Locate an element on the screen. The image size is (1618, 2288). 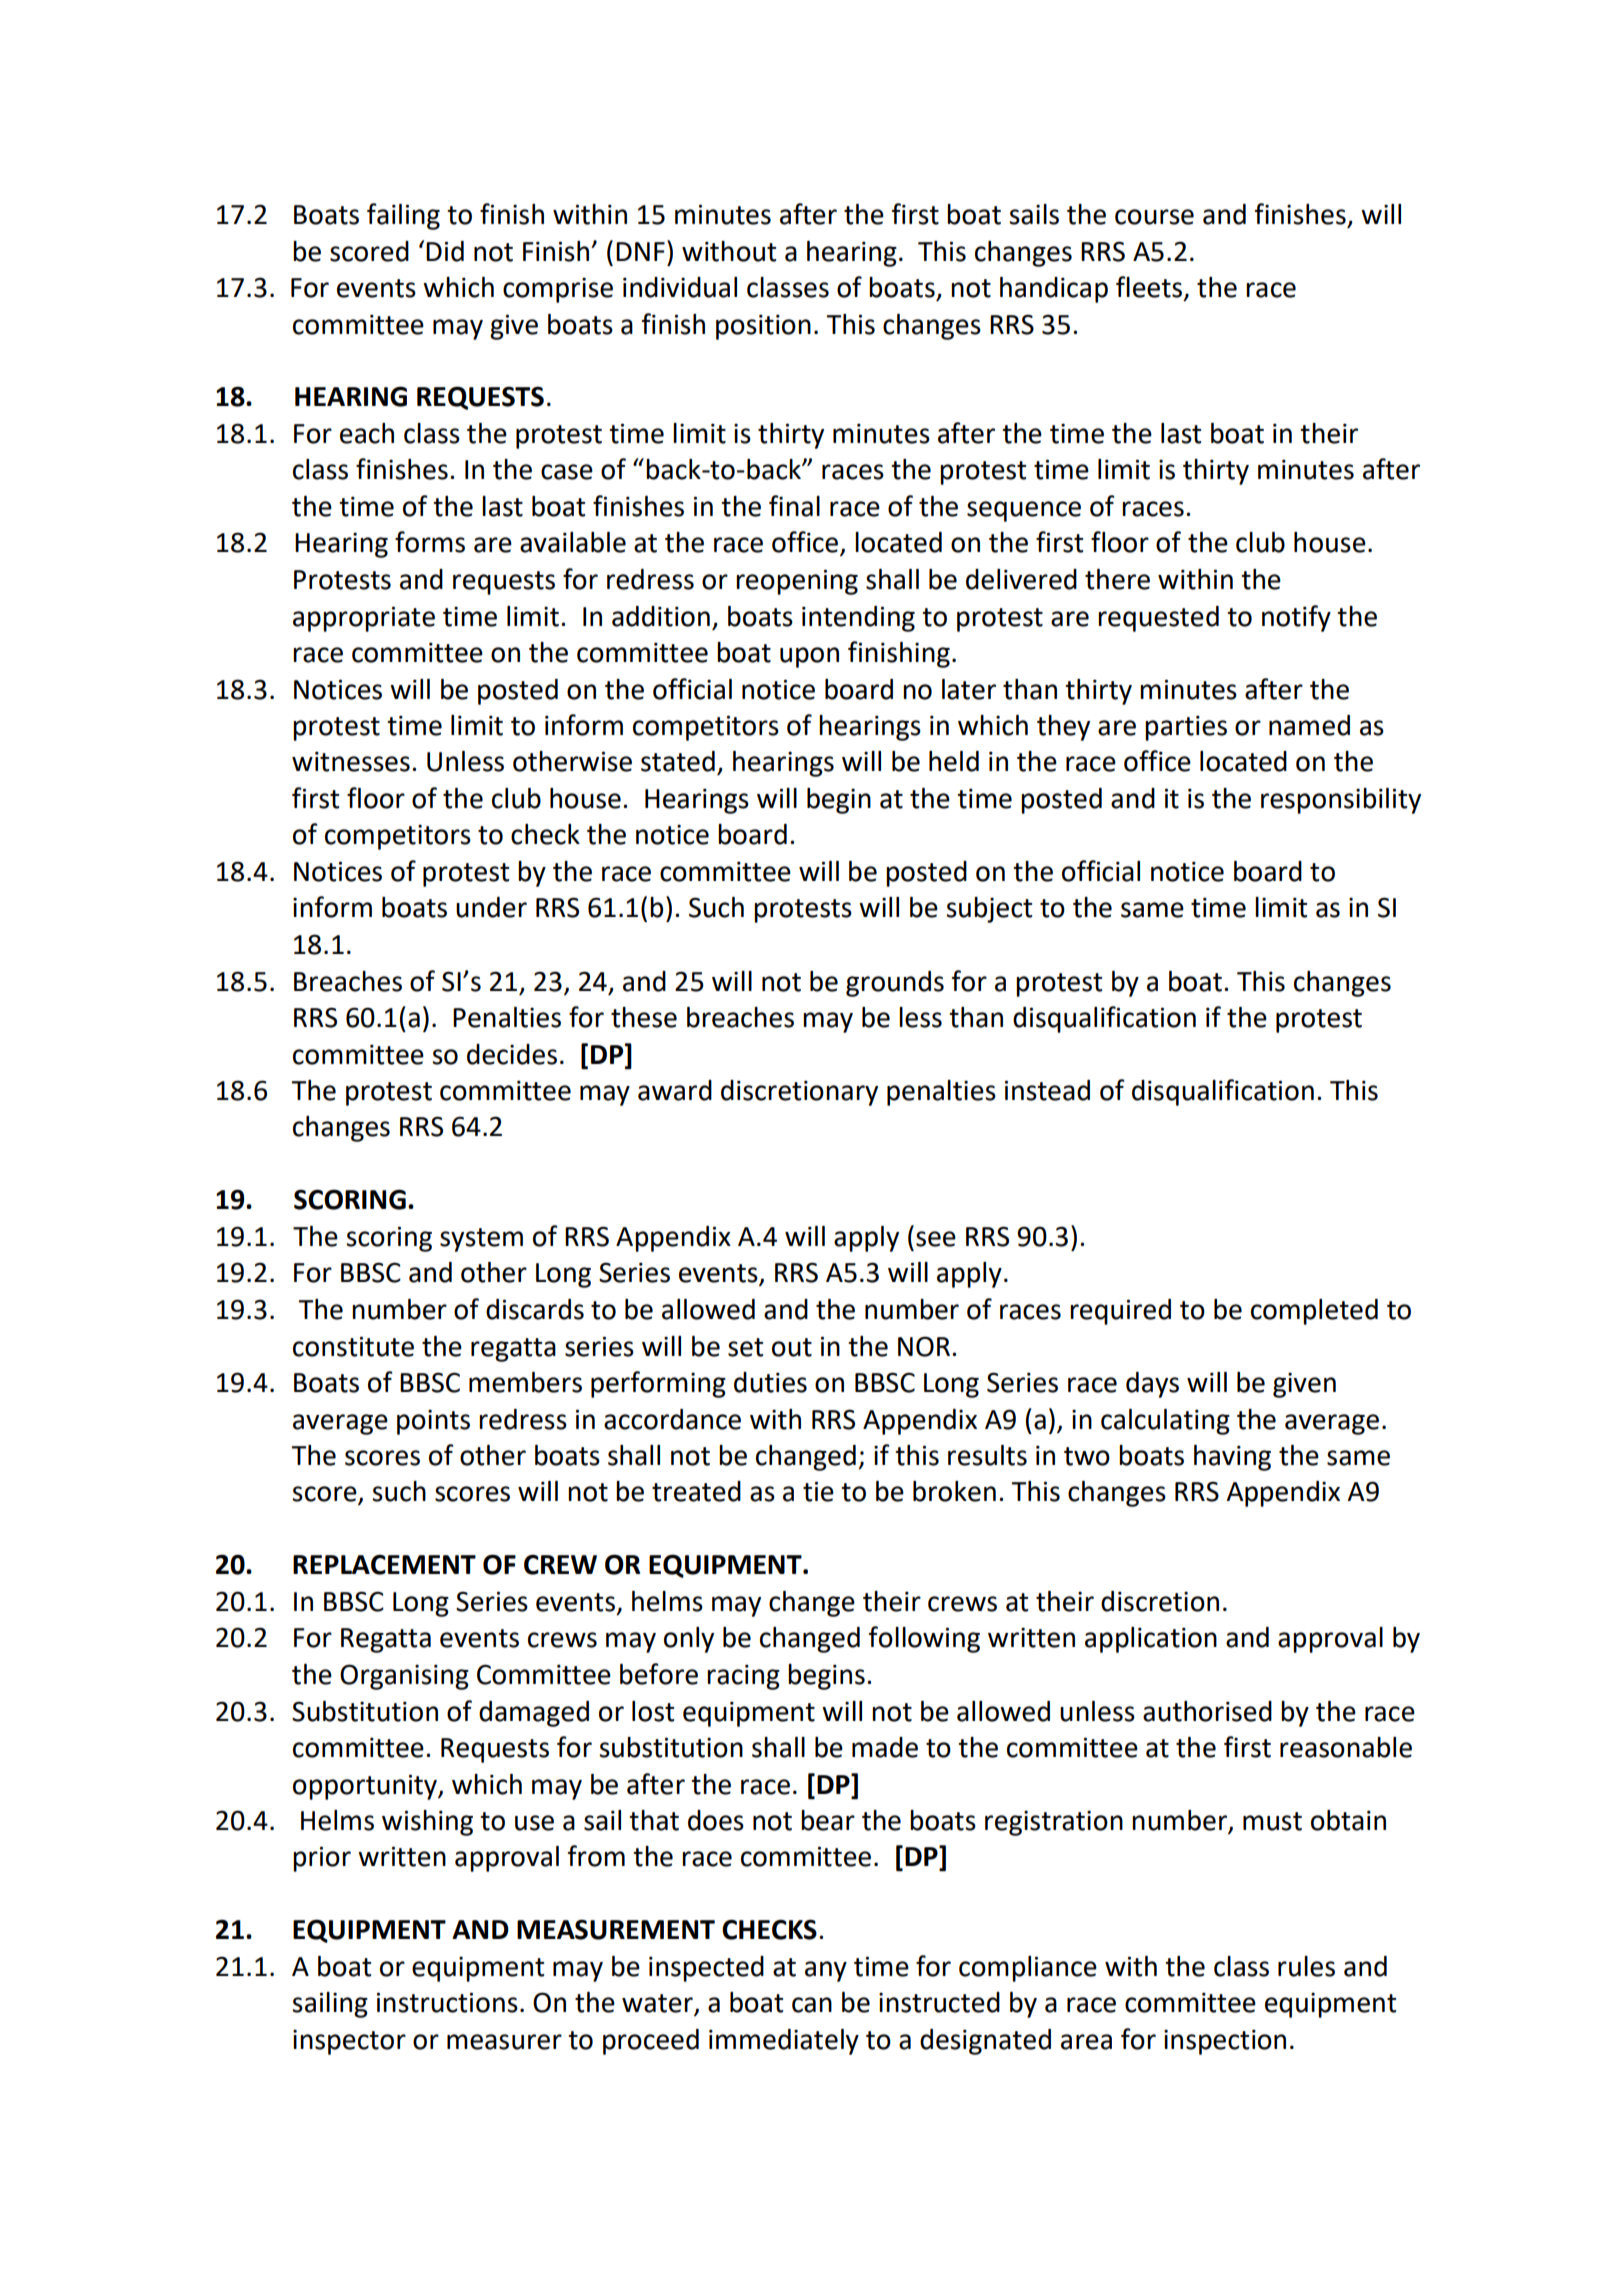
any is located at coordinates (826, 1971).
